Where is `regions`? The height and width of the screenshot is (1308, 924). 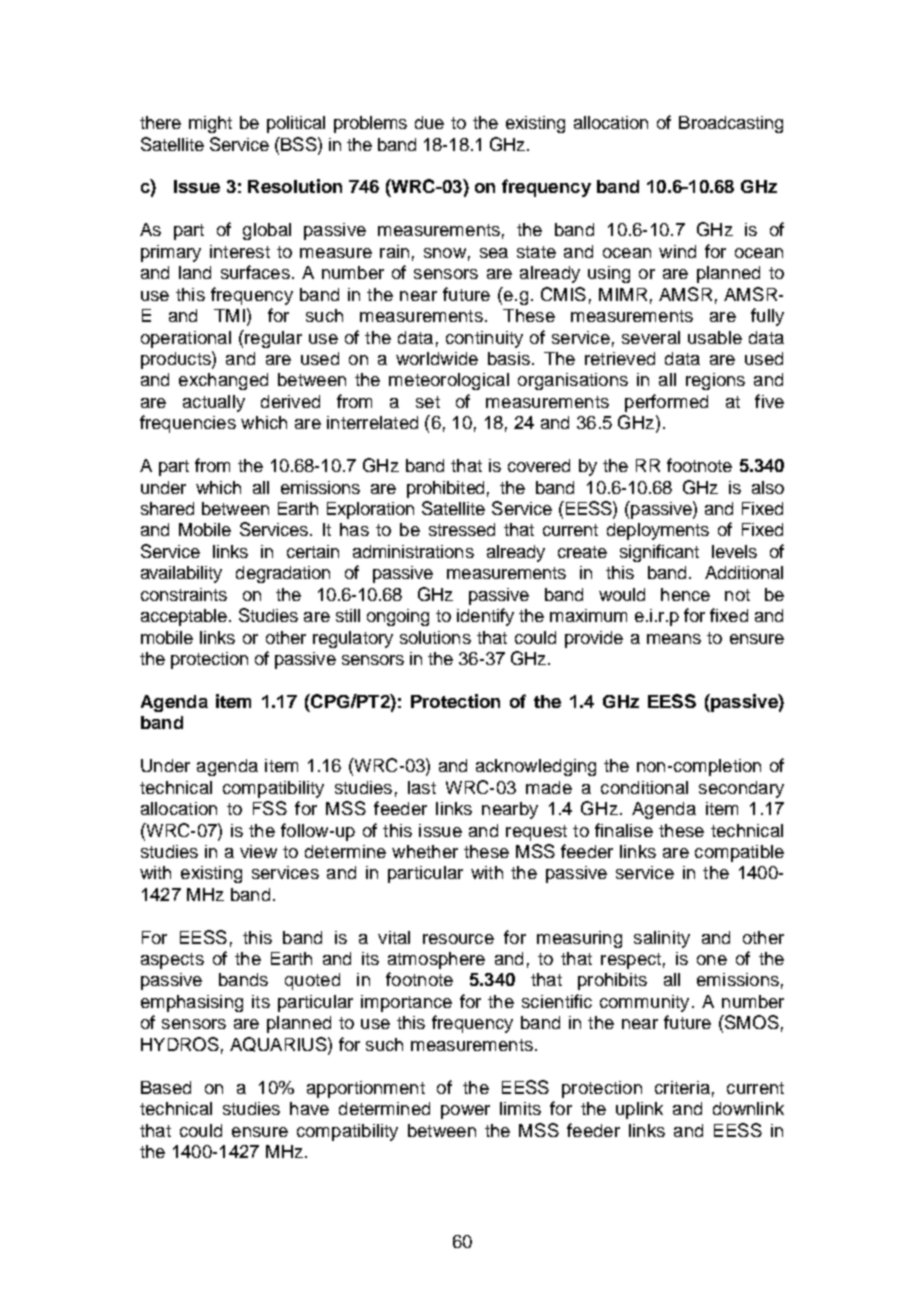 regions is located at coordinates (715, 381).
